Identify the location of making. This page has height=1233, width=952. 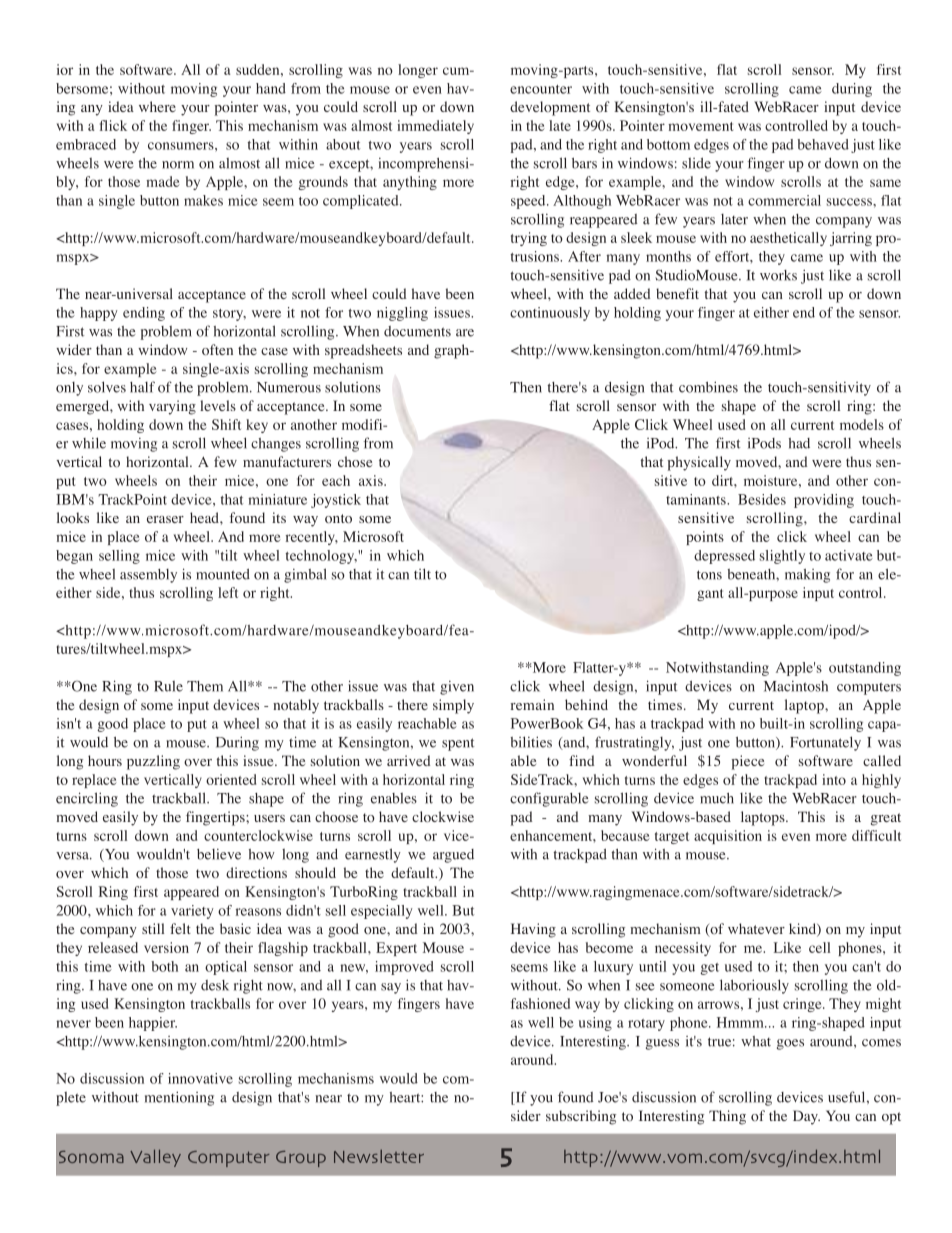
(807, 576).
